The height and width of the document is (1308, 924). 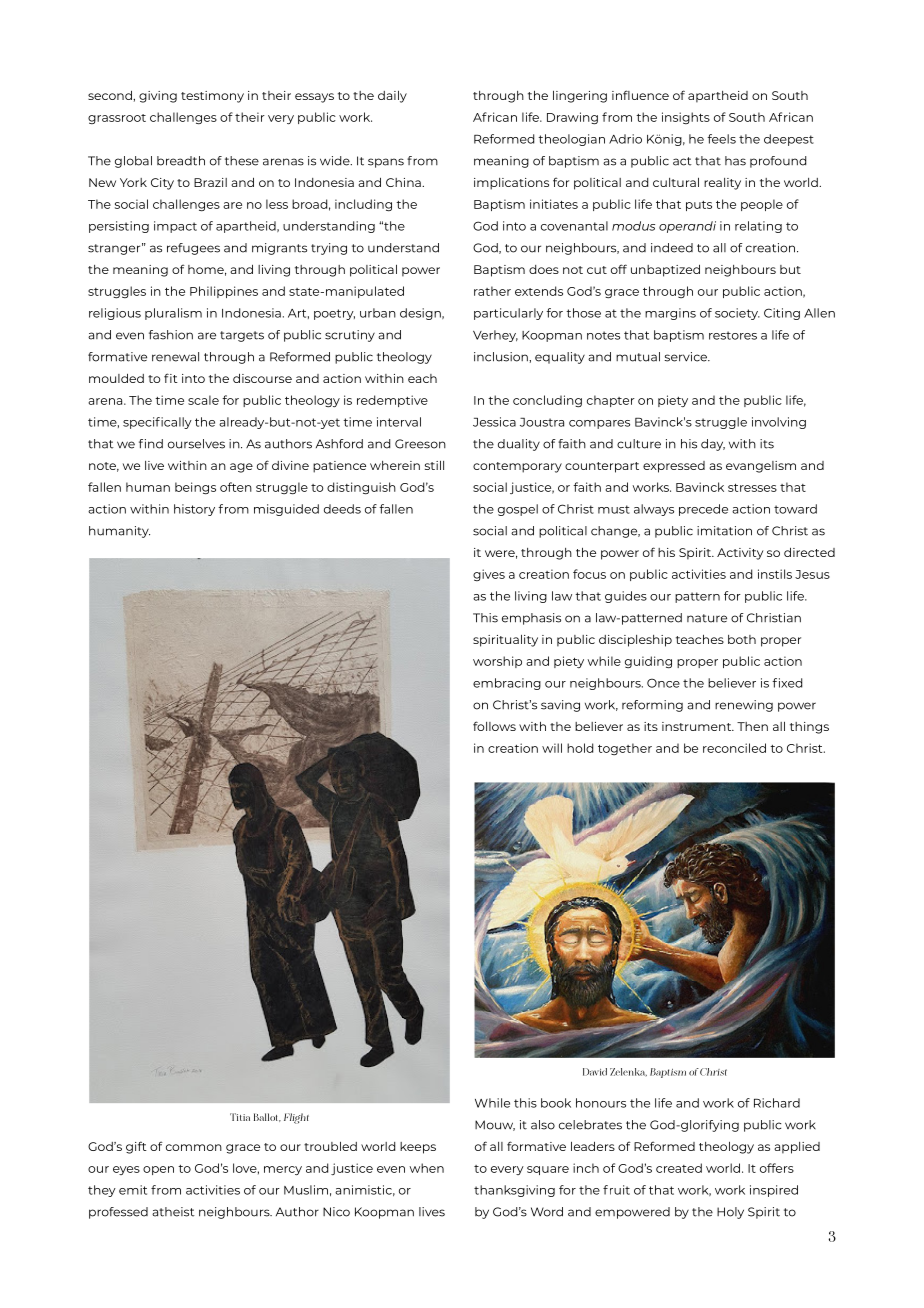 I want to click on gives, so click(x=489, y=575).
